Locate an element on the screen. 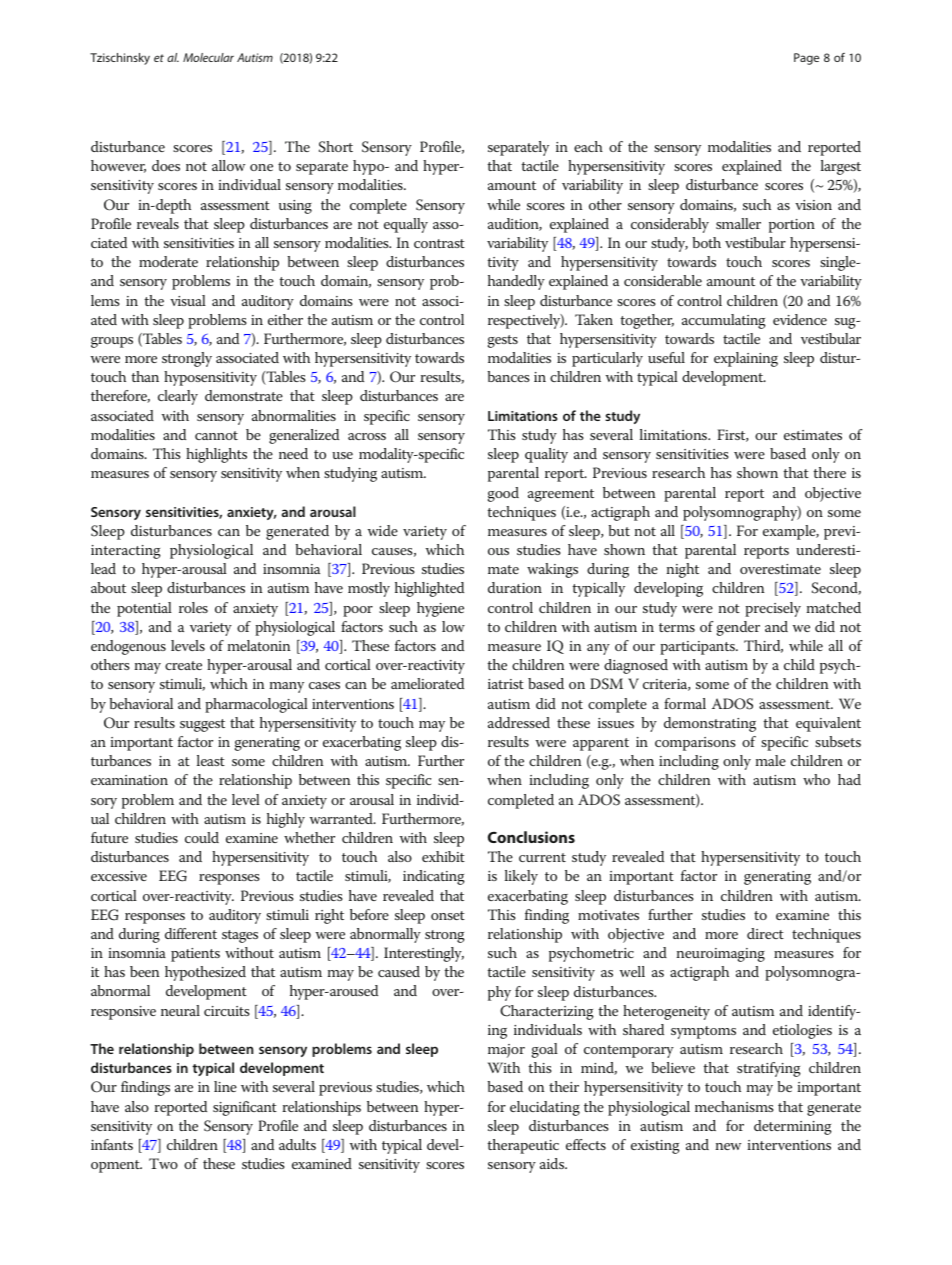 The height and width of the screenshot is (1265, 952). Page is located at coordinates (806, 59).
